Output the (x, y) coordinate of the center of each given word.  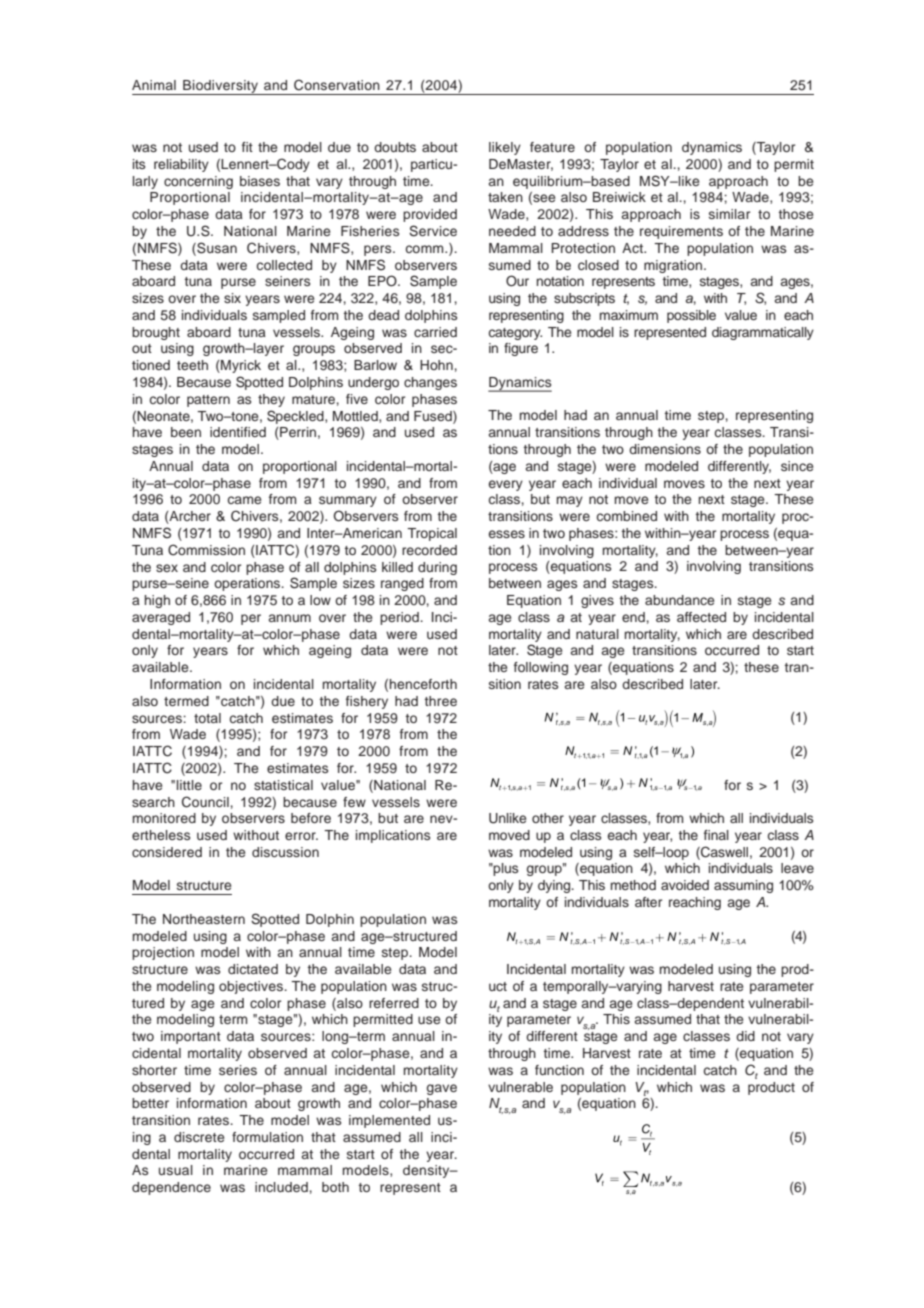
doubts (395, 147)
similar (729, 214)
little (189, 785)
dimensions (665, 449)
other (548, 818)
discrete (199, 1137)
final (716, 835)
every (506, 485)
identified (238, 432)
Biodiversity (220, 87)
